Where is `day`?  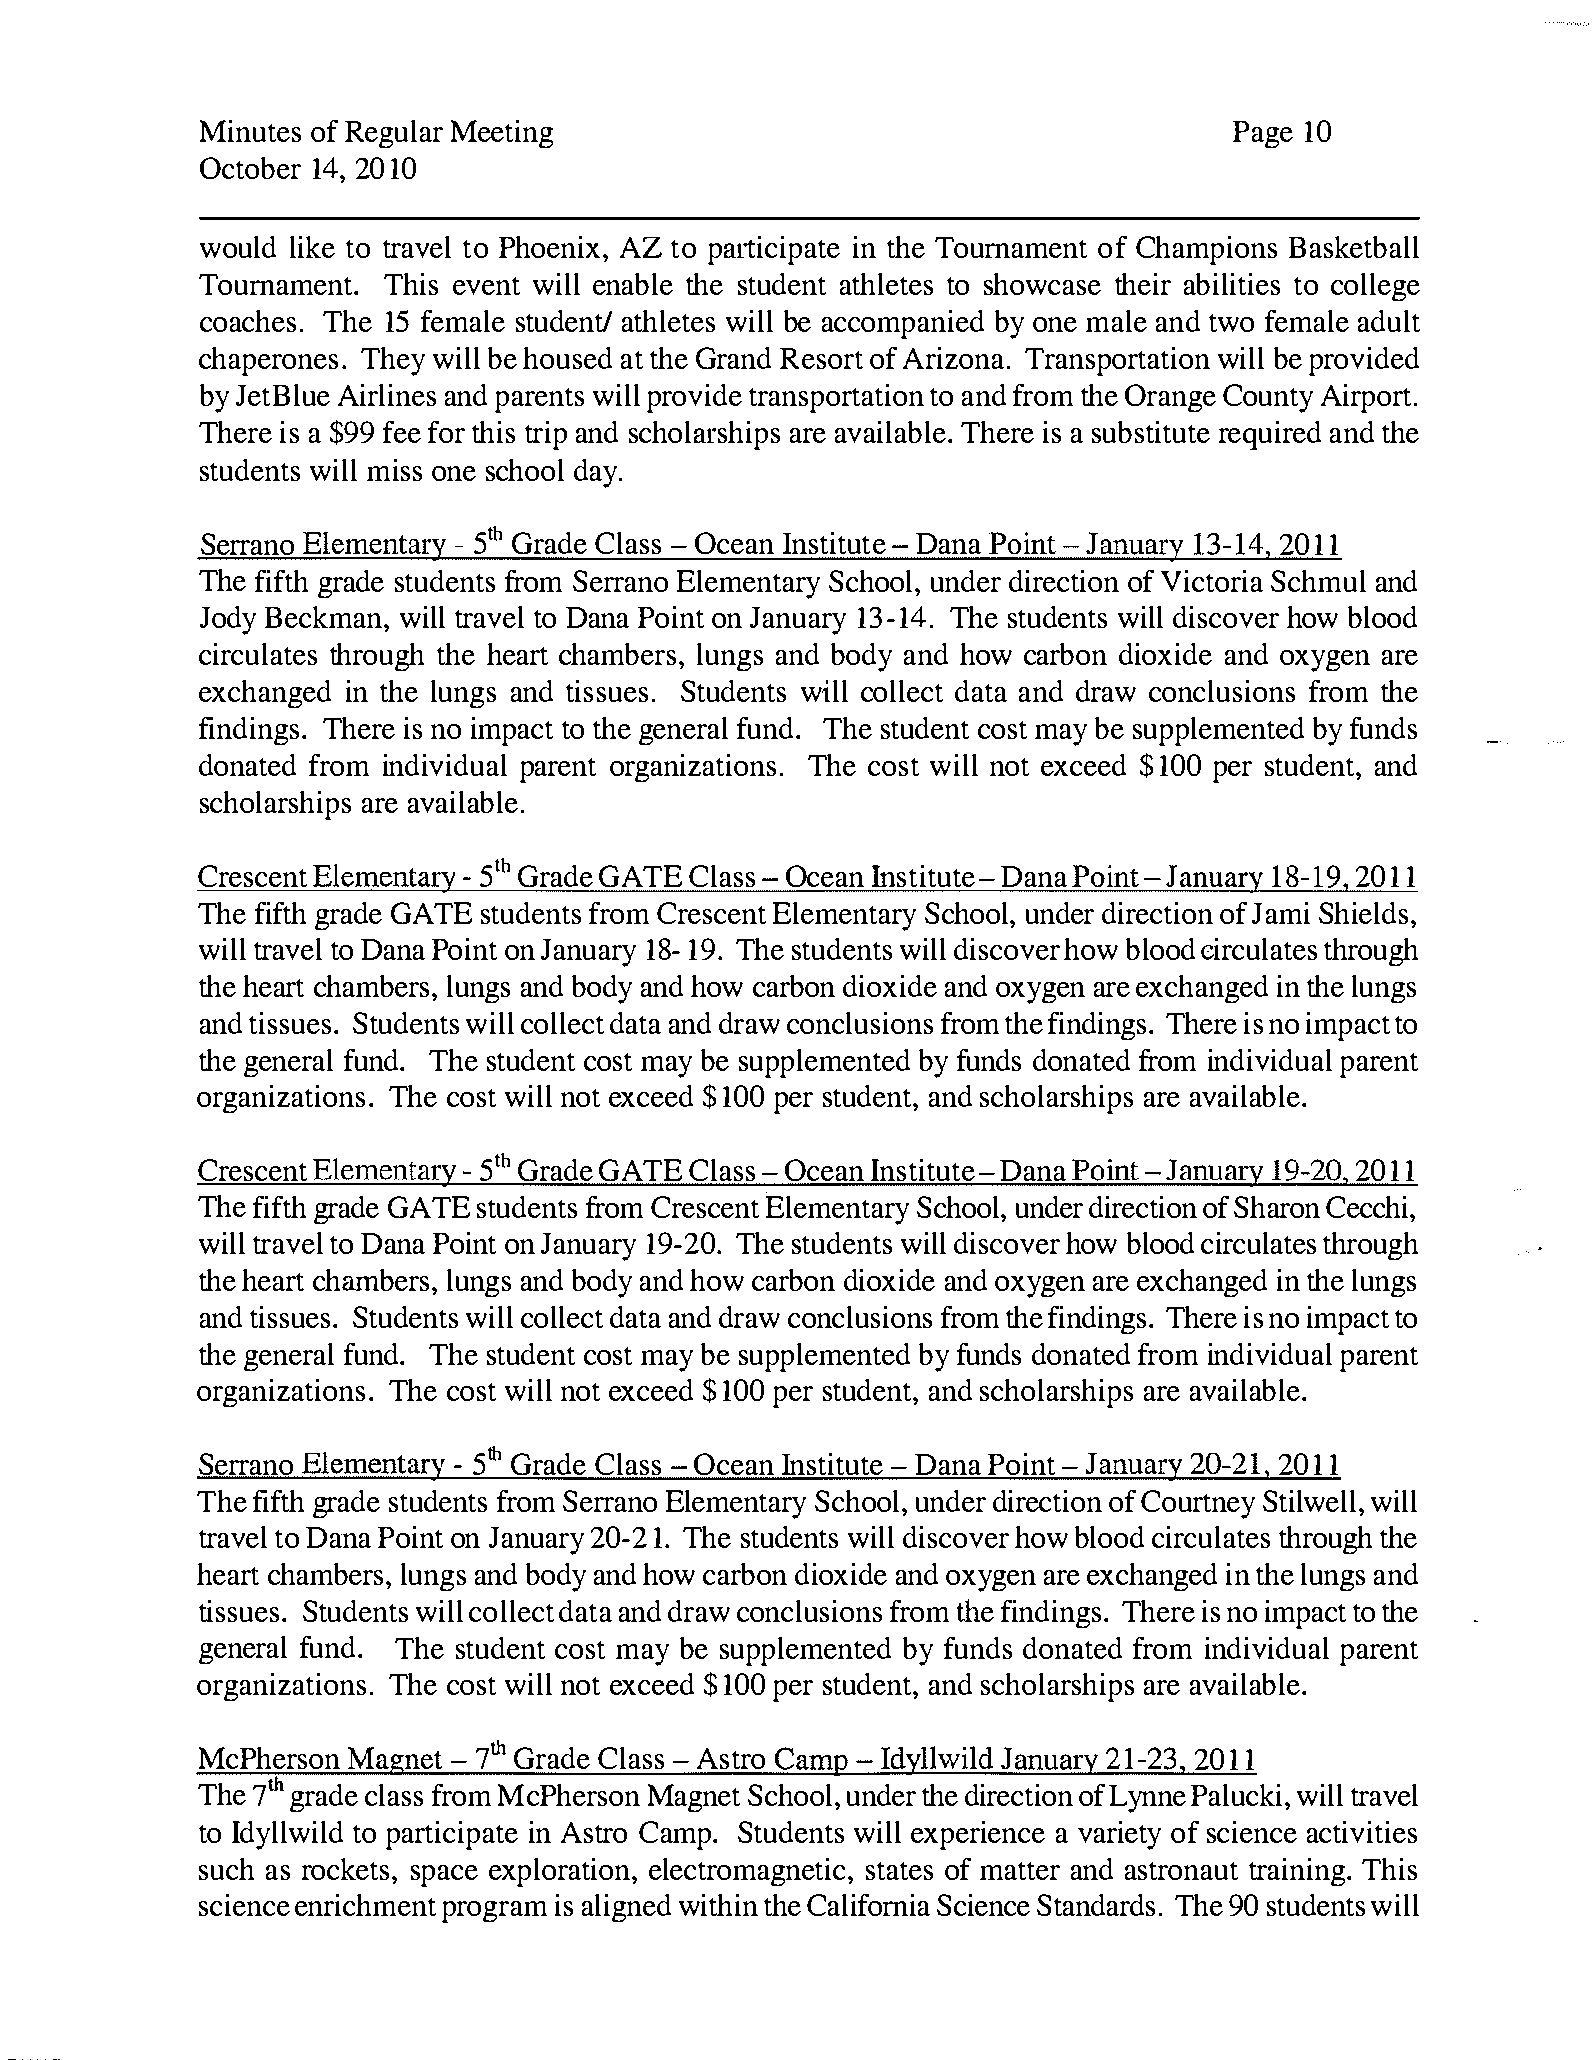
day is located at coordinates (597, 473).
